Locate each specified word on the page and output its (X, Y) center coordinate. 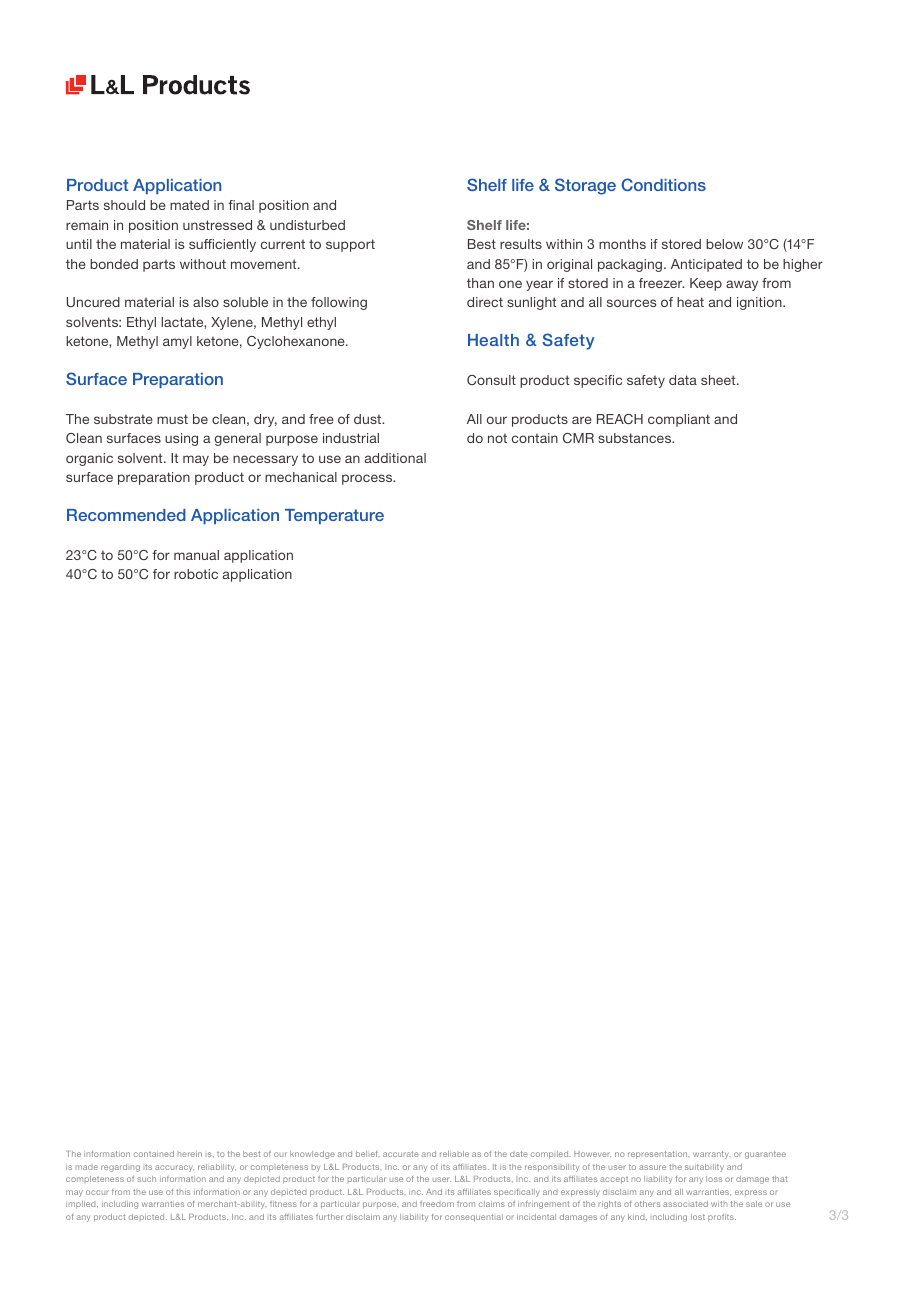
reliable (454, 1154)
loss (714, 1179)
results (521, 244)
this (183, 1192)
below (724, 244)
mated (189, 205)
